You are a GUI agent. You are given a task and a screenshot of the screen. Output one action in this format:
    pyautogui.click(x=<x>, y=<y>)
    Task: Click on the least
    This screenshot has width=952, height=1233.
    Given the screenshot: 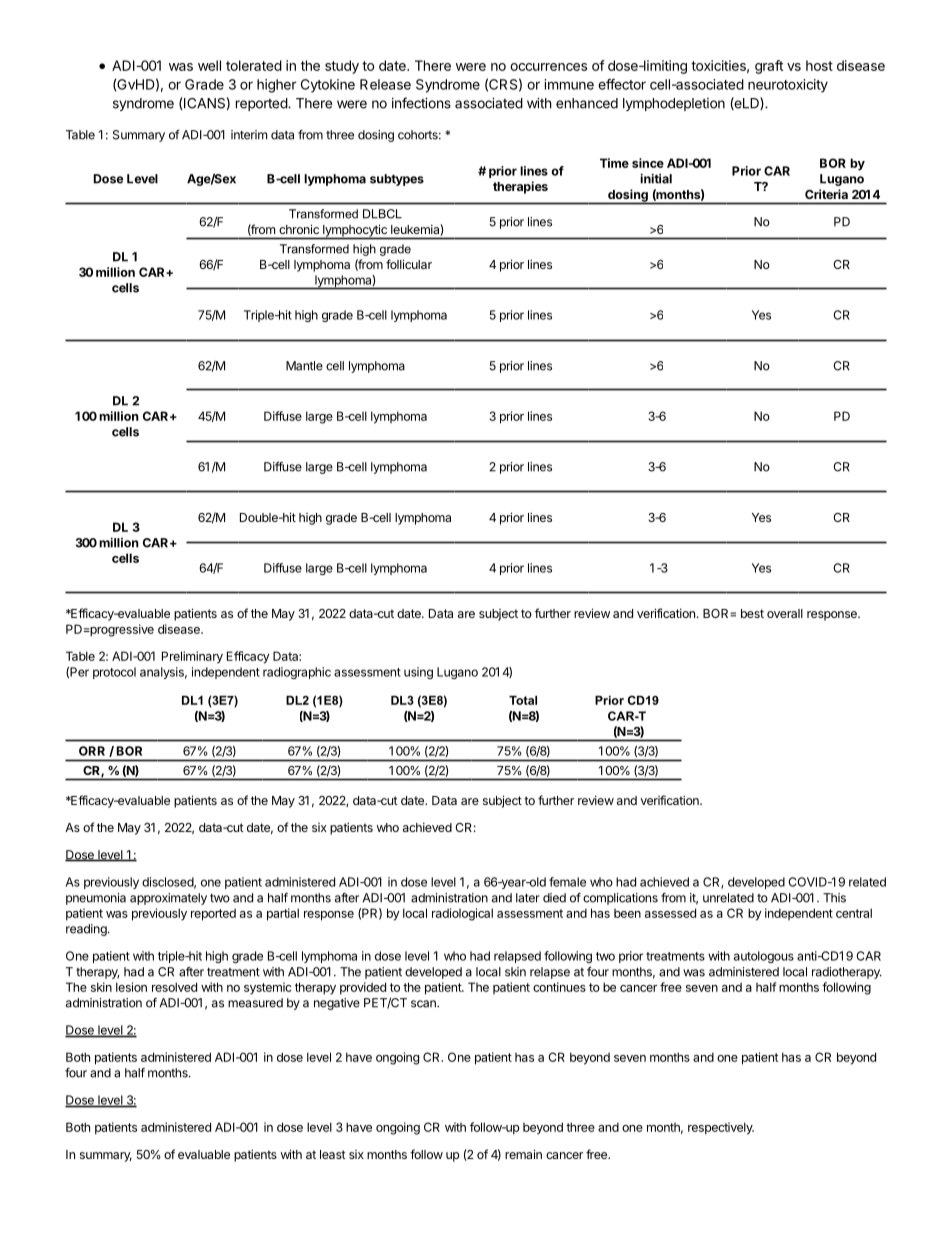 What is the action you would take?
    pyautogui.click(x=333, y=1154)
